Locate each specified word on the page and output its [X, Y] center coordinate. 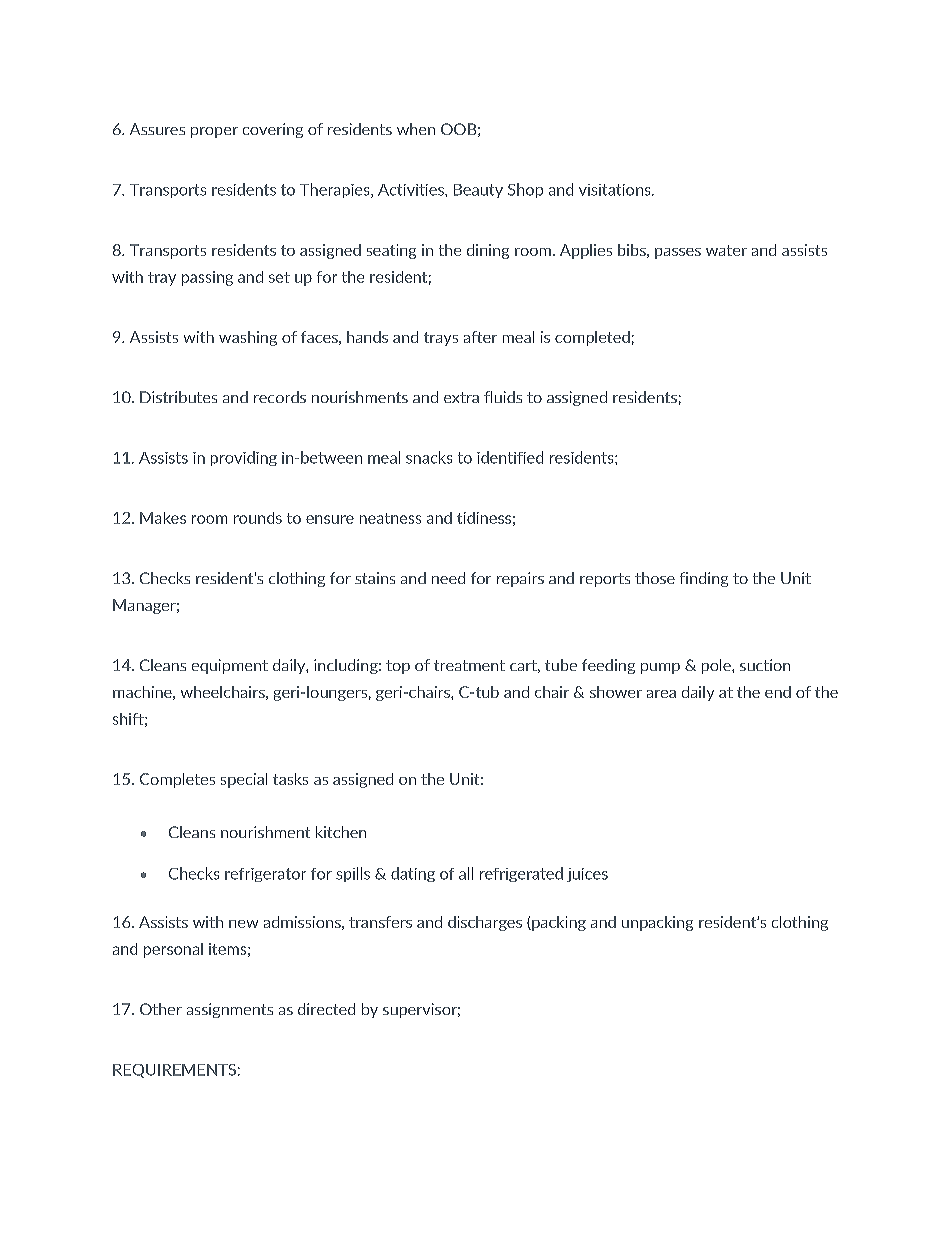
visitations [616, 190]
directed [326, 1009]
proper [214, 132]
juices [587, 875]
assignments [230, 1010]
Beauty [478, 191]
